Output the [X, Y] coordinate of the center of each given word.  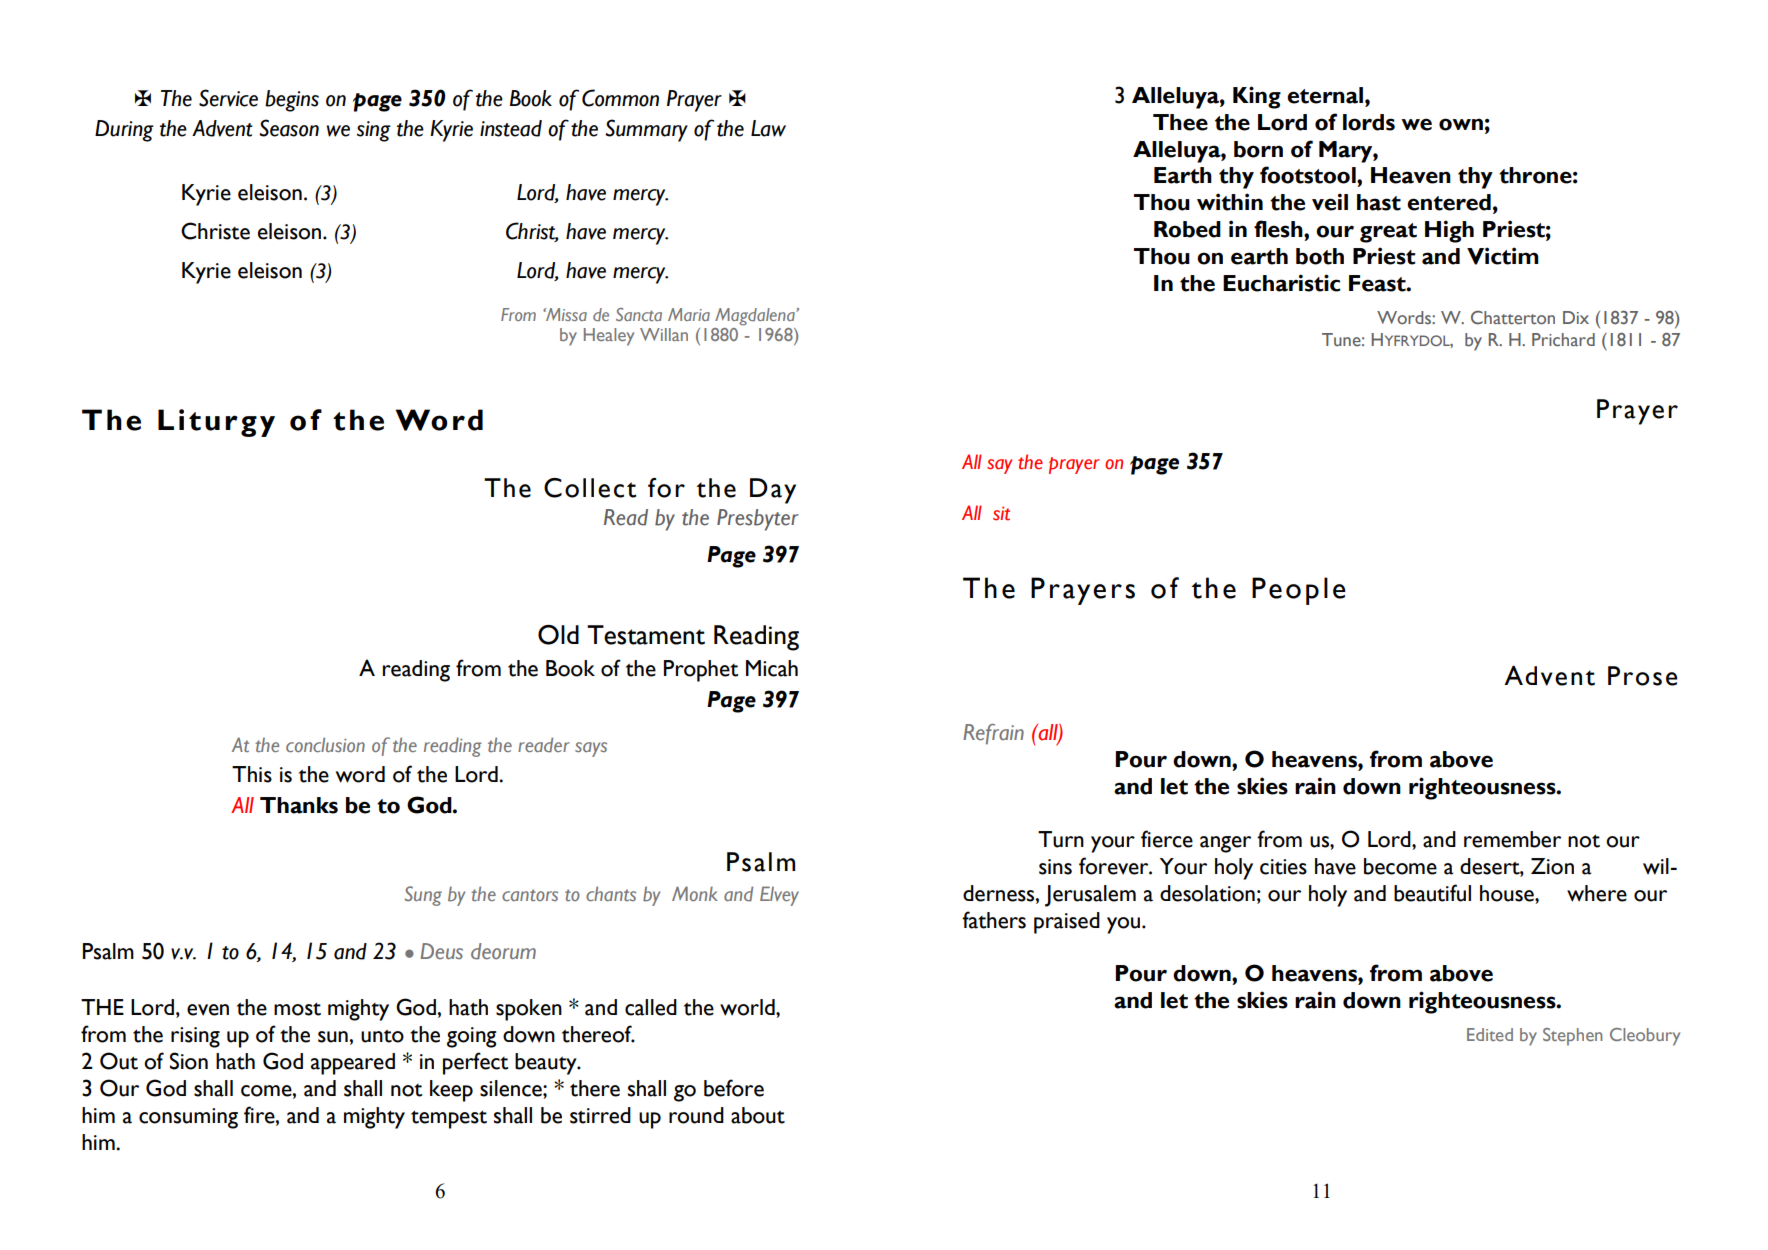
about [758, 1115]
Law [768, 128]
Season [289, 128]
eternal [1325, 95]
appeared [353, 1064]
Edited [1490, 1034]
